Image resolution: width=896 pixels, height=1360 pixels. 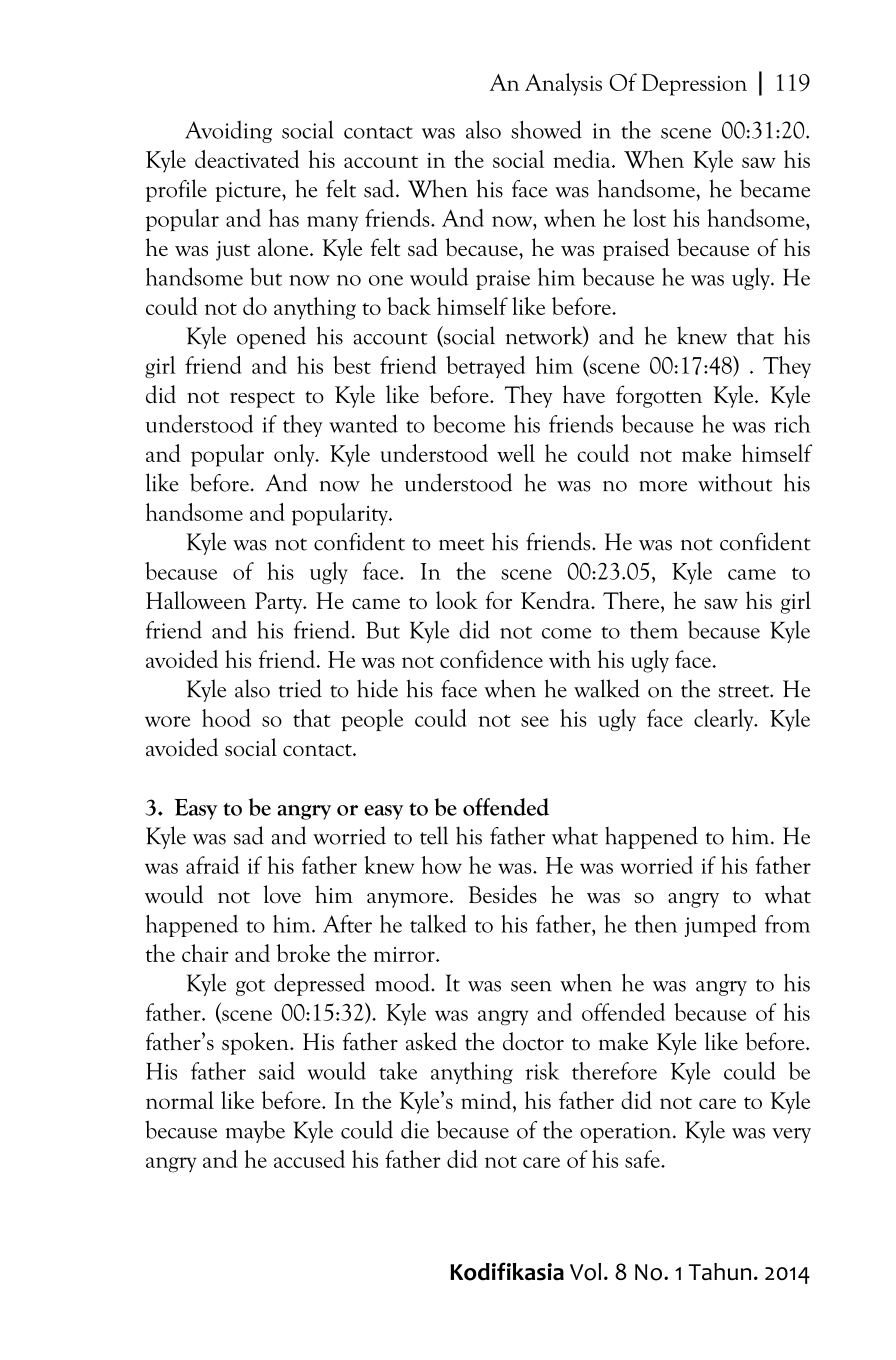 What do you see at coordinates (226, 718) in the screenshot?
I see `hood` at bounding box center [226, 718].
